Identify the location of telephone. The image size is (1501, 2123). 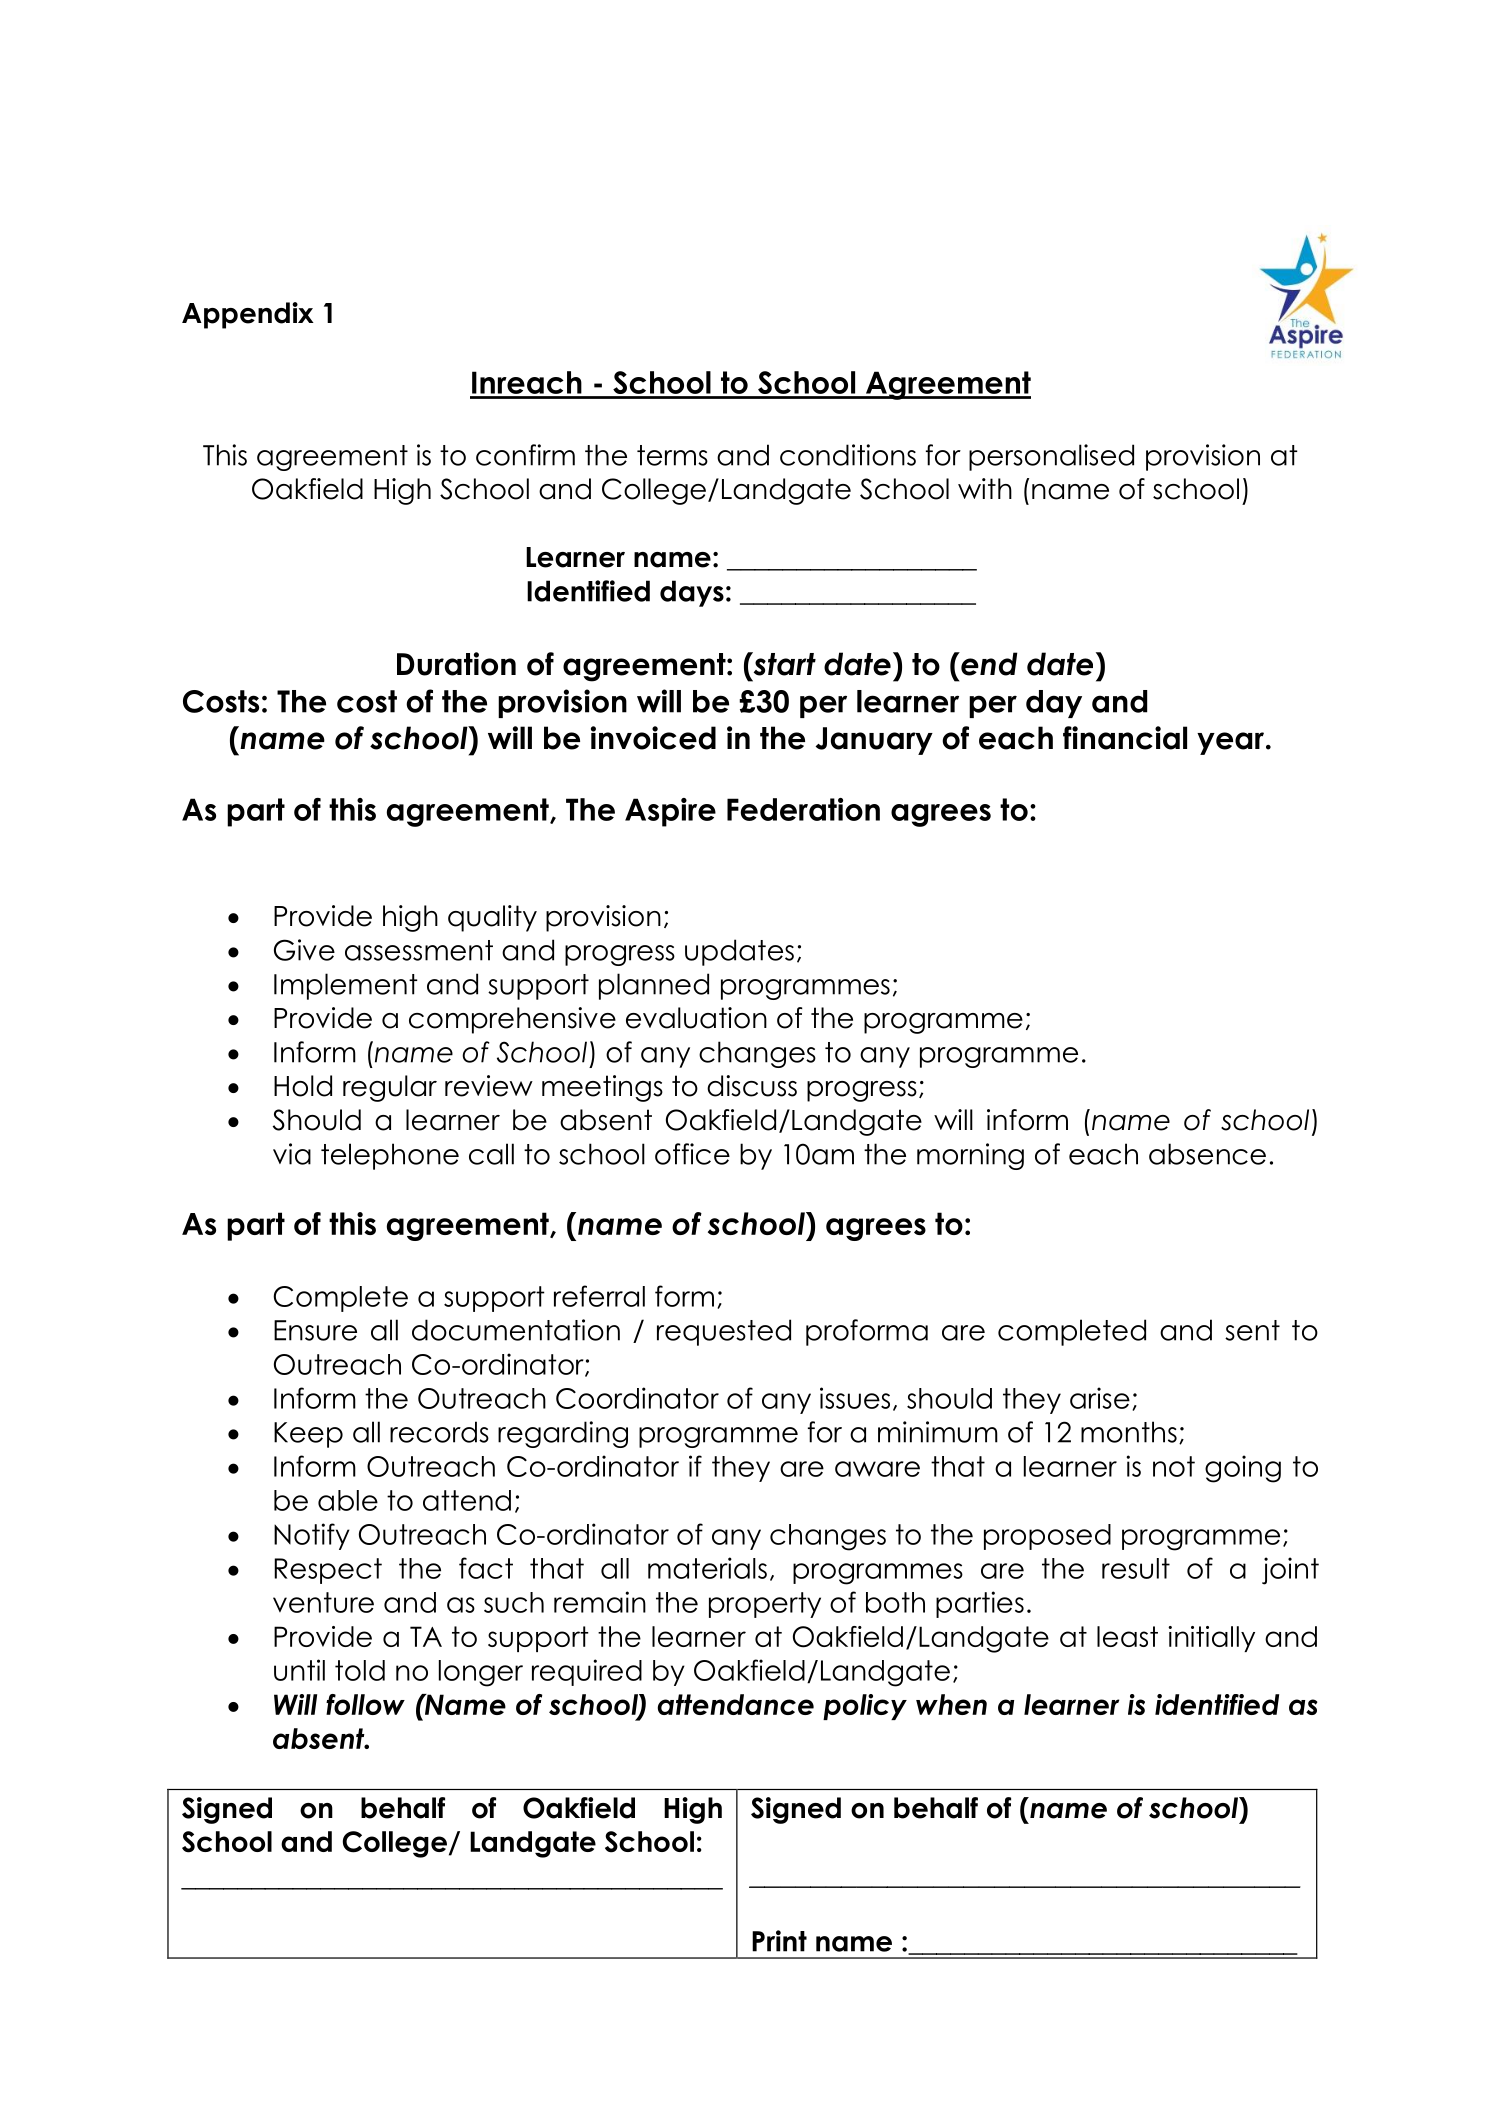
(390, 1156).
